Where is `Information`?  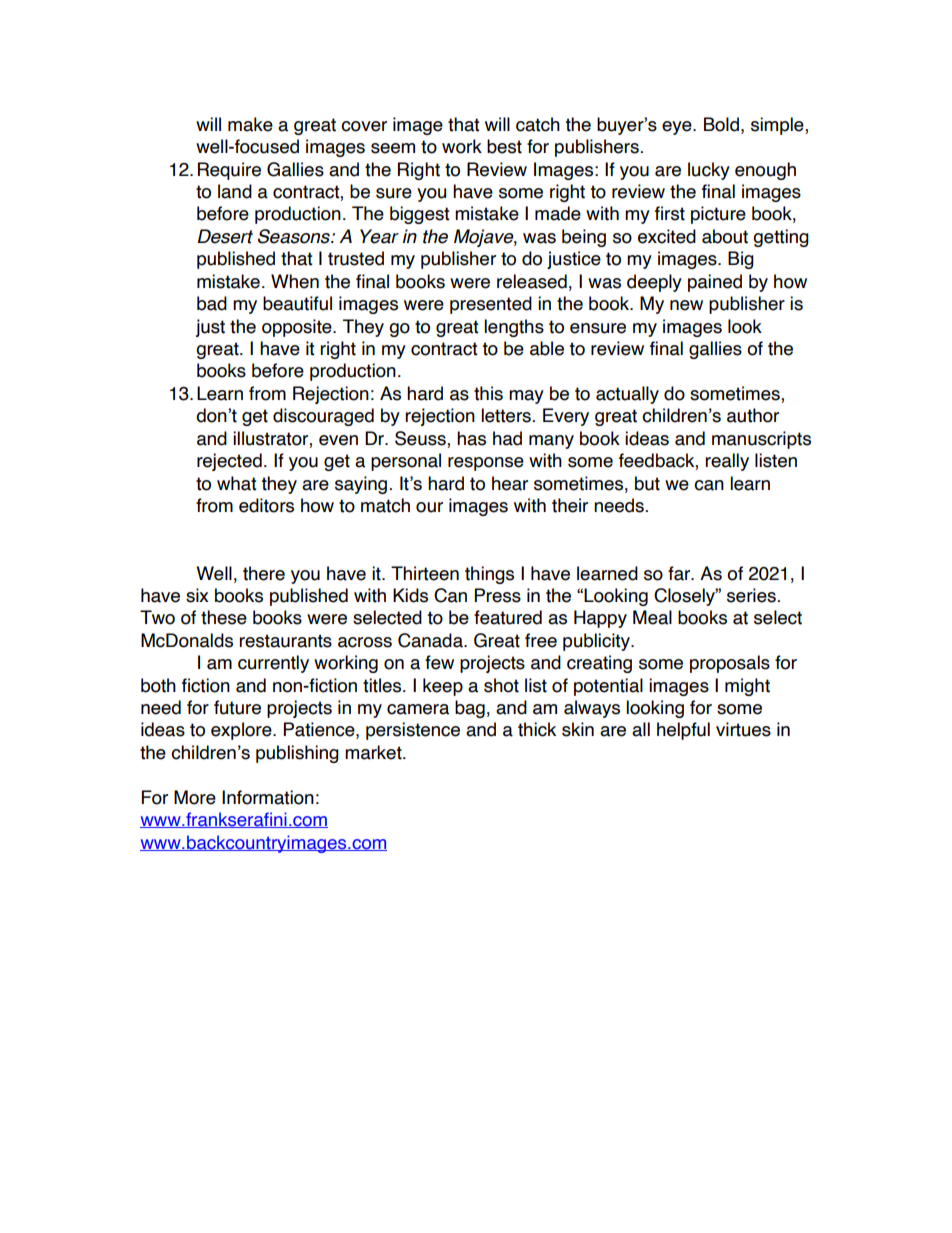 Information is located at coordinates (268, 797).
